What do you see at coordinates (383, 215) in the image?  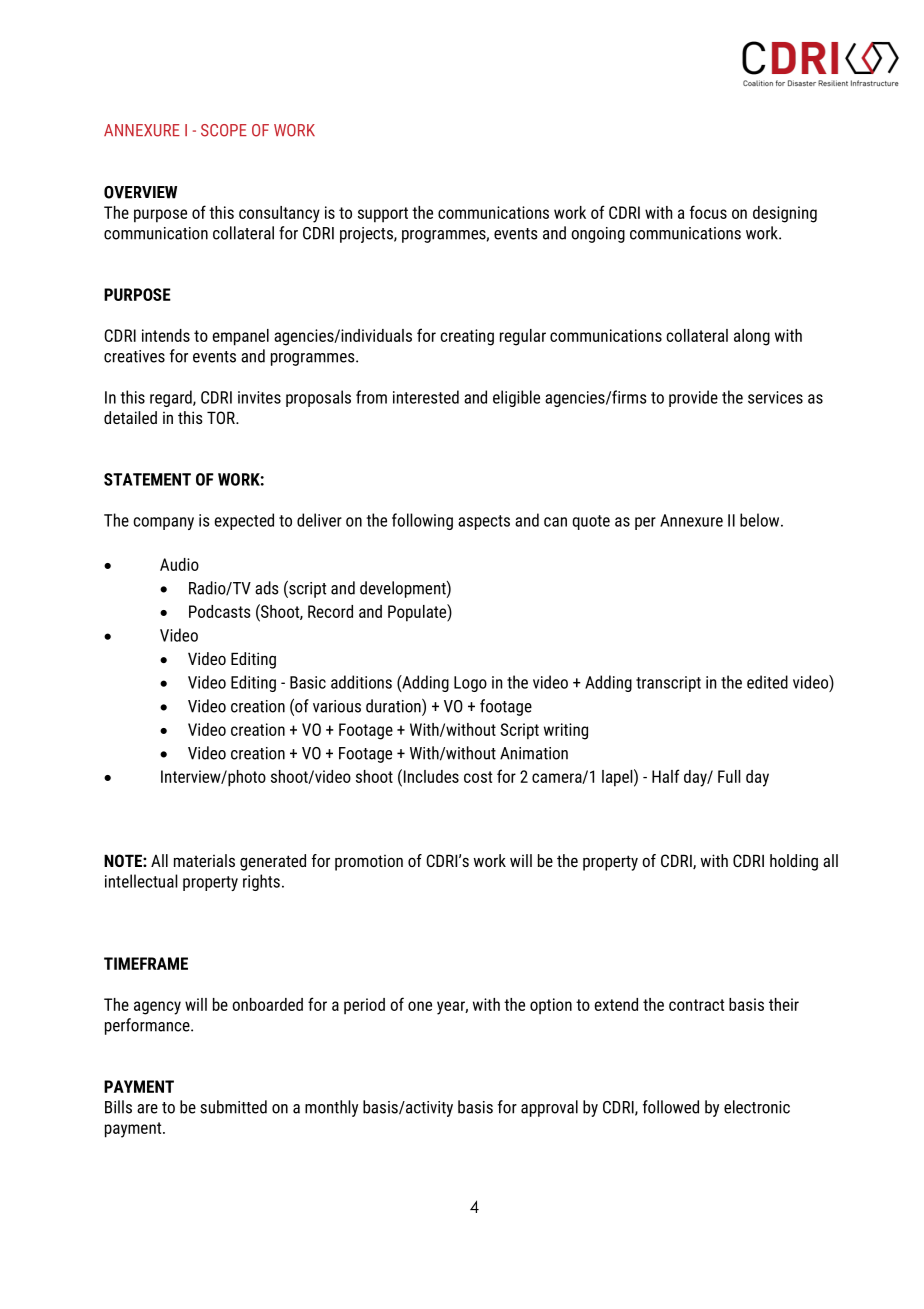 I see `support` at bounding box center [383, 215].
